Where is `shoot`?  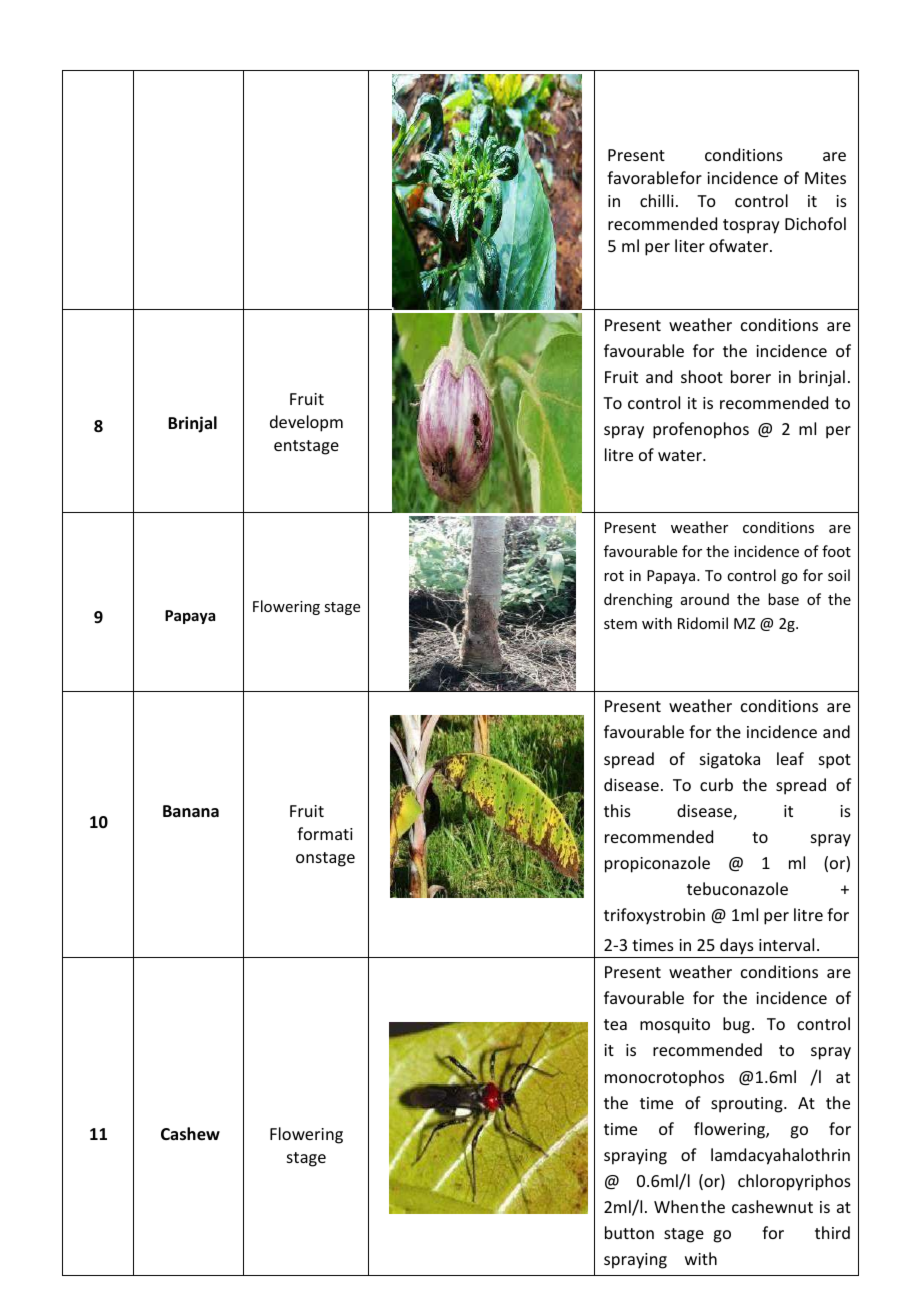
shoot is located at coordinates (702, 376).
